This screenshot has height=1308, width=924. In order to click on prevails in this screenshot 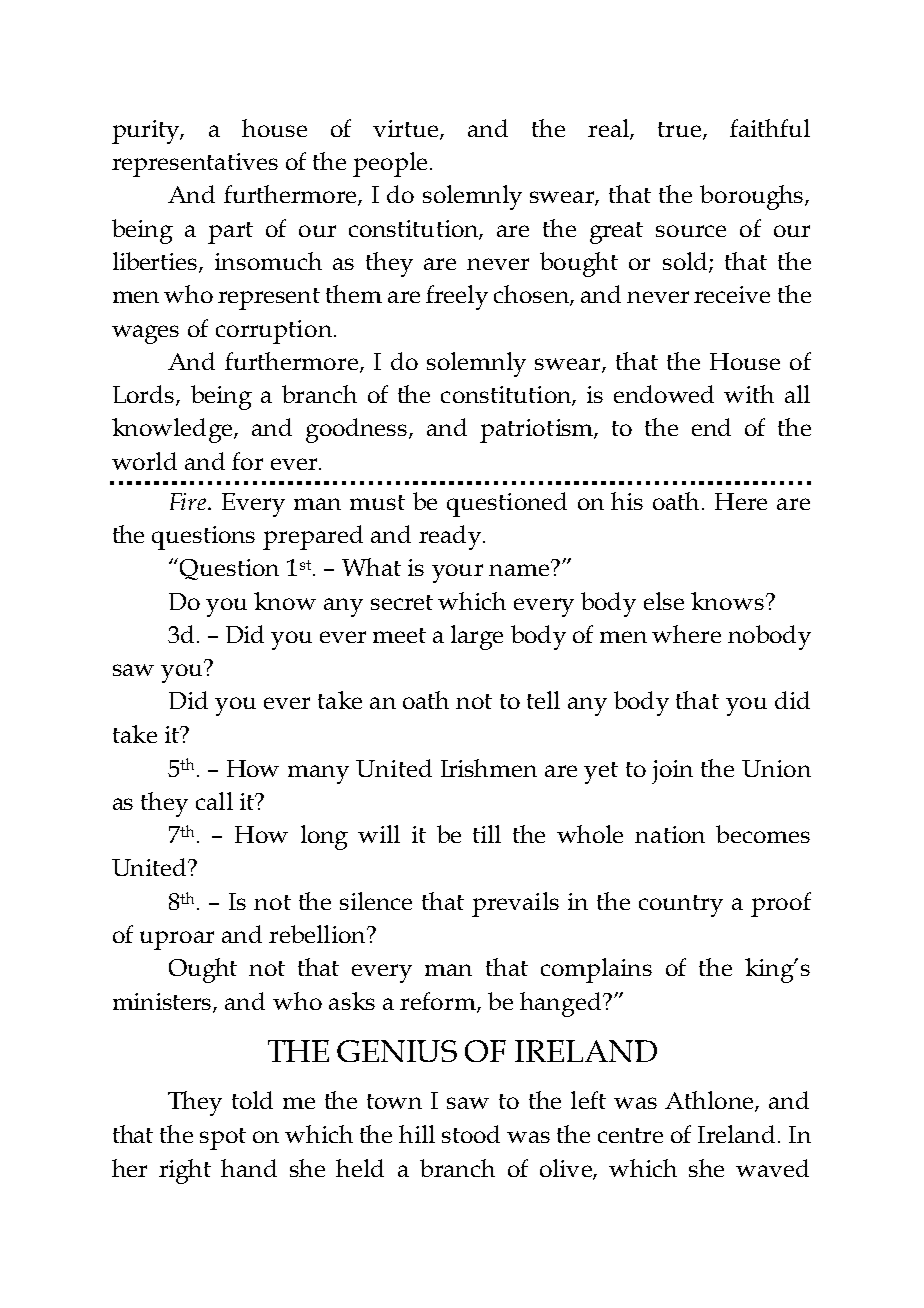, I will do `click(515, 904)`.
